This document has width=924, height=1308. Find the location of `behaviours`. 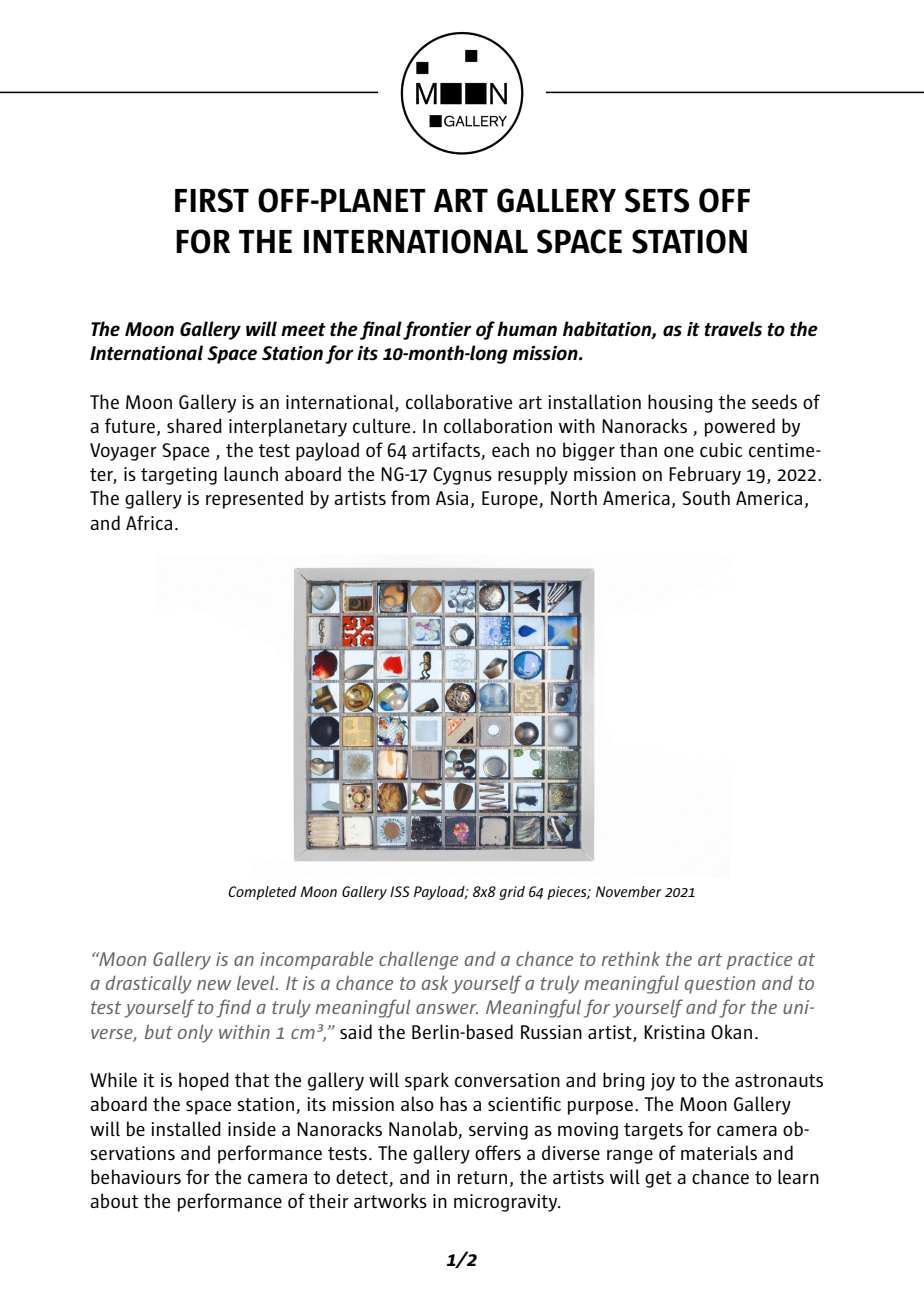

behaviours is located at coordinates (136, 1176).
